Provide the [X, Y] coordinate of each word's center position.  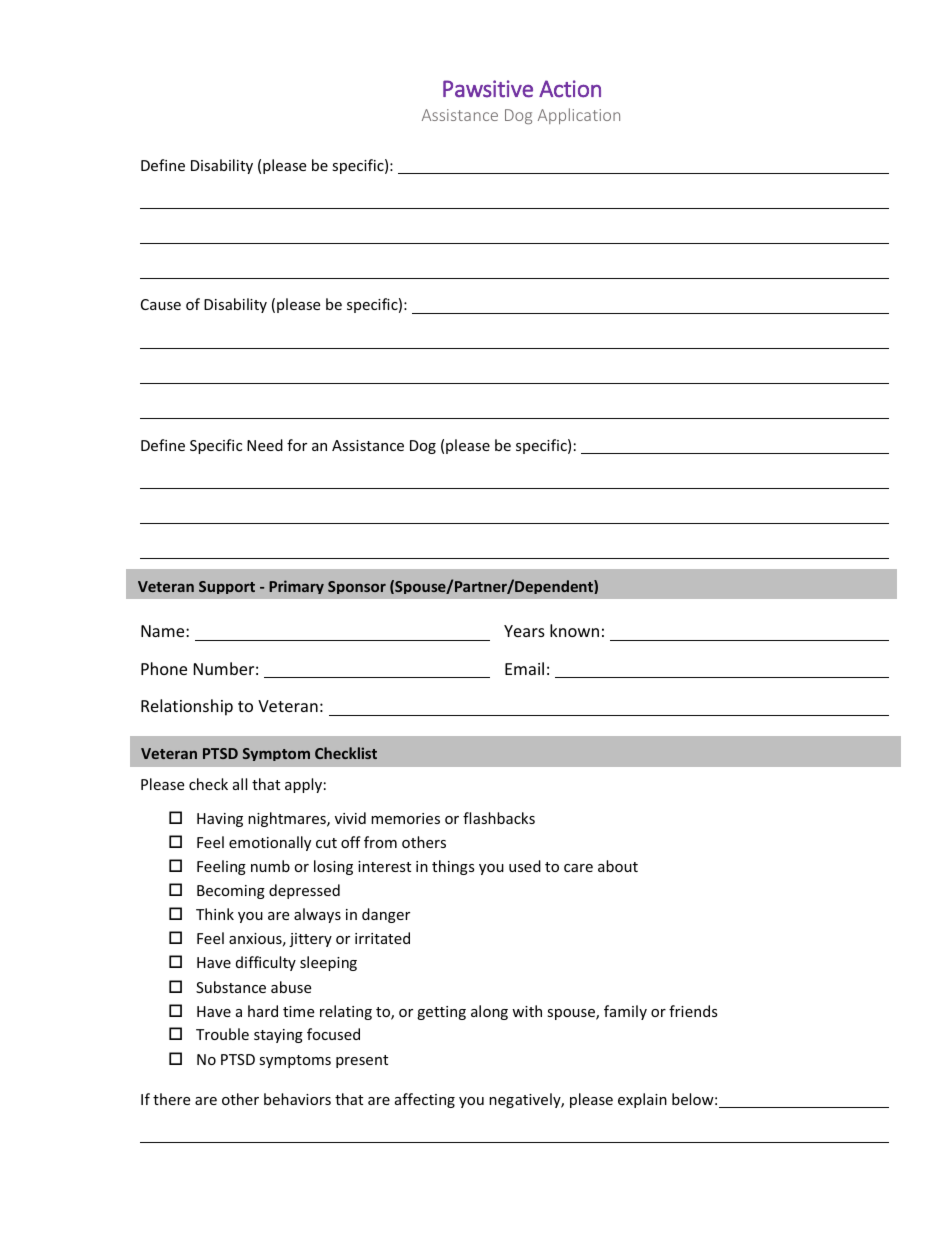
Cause [161, 304]
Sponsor [357, 587]
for [297, 445]
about [618, 866]
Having [220, 820]
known [574, 630]
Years [524, 631]
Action [570, 89]
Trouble [222, 1034]
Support [227, 587]
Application [579, 116]
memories [405, 818]
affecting [425, 1100]
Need [265, 445]
